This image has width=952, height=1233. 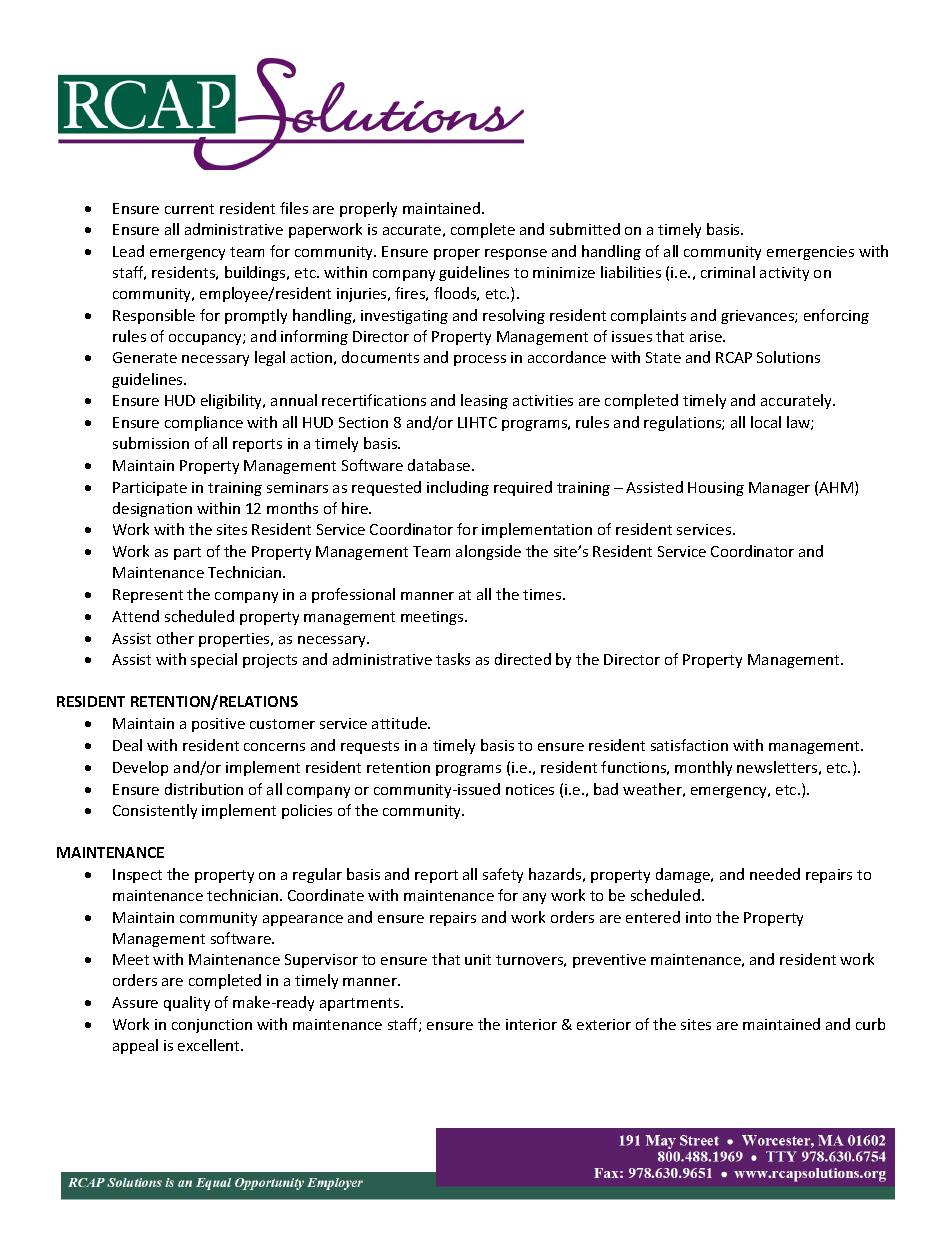 What do you see at coordinates (810, 253) in the image?
I see `emergencies` at bounding box center [810, 253].
